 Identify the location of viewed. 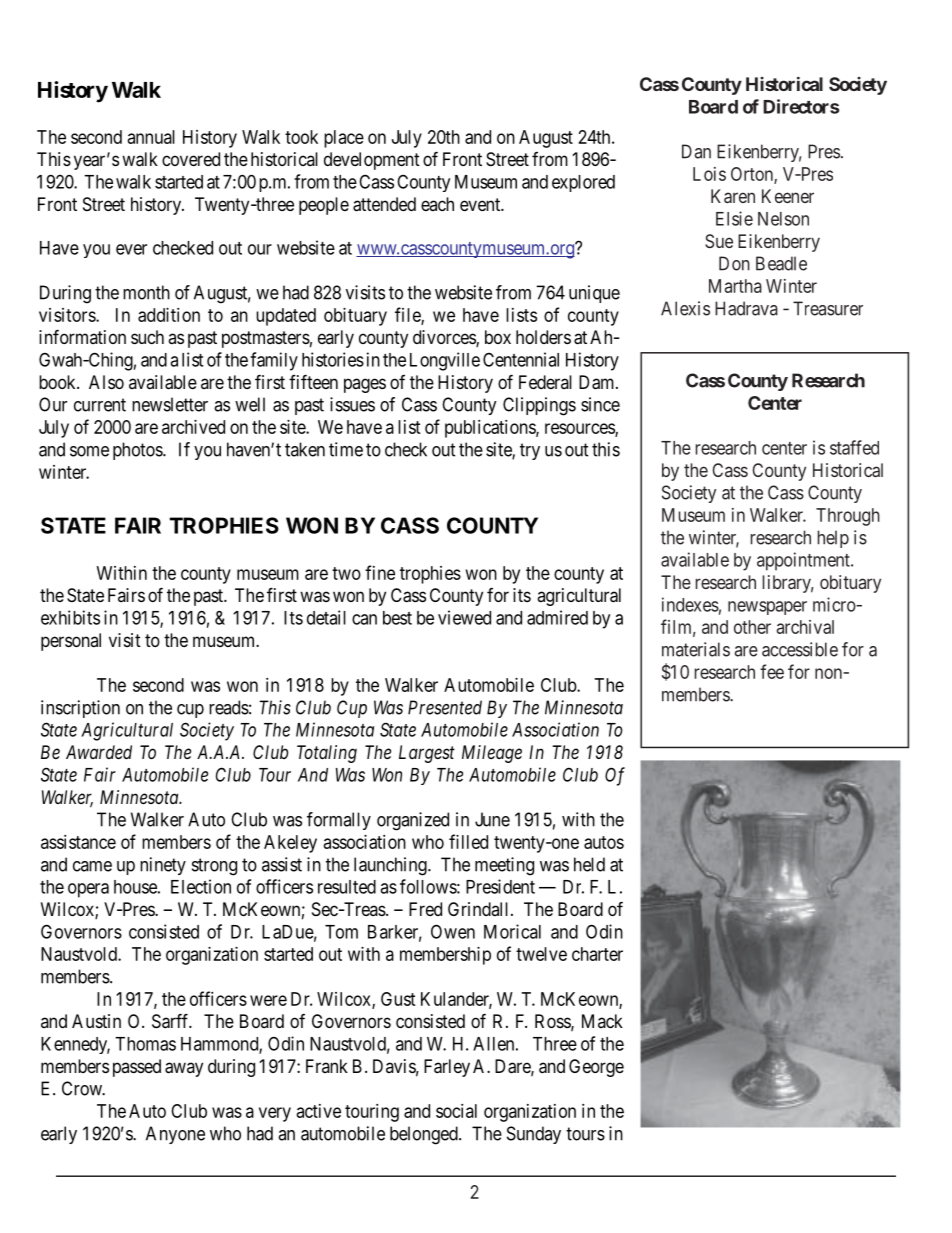
(464, 617).
